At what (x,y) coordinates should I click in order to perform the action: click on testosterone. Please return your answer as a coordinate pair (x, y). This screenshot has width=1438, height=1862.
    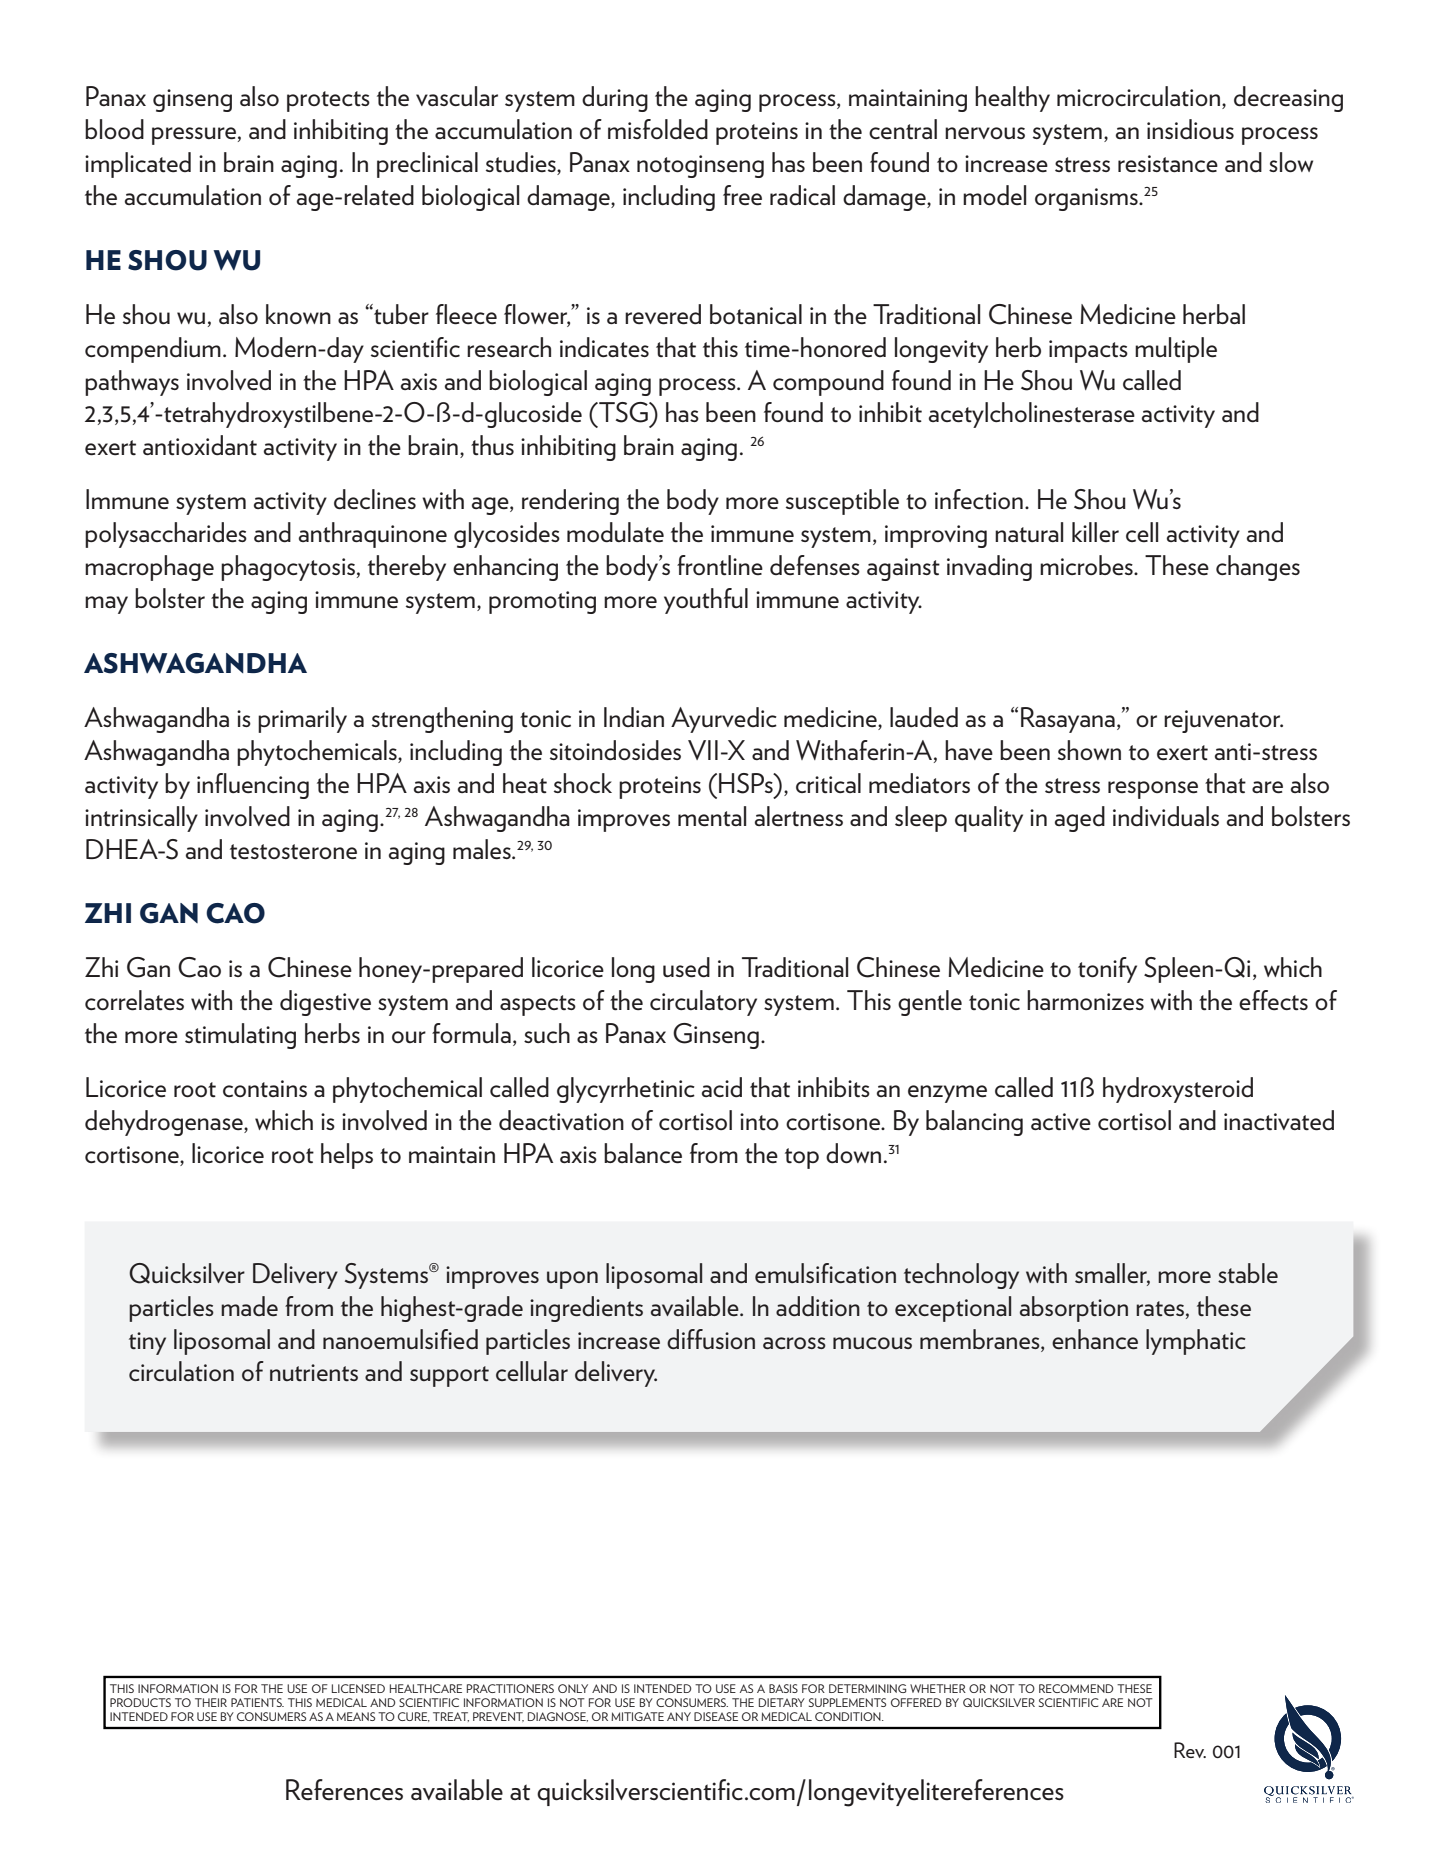
    Looking at the image, I should click on (293, 852).
